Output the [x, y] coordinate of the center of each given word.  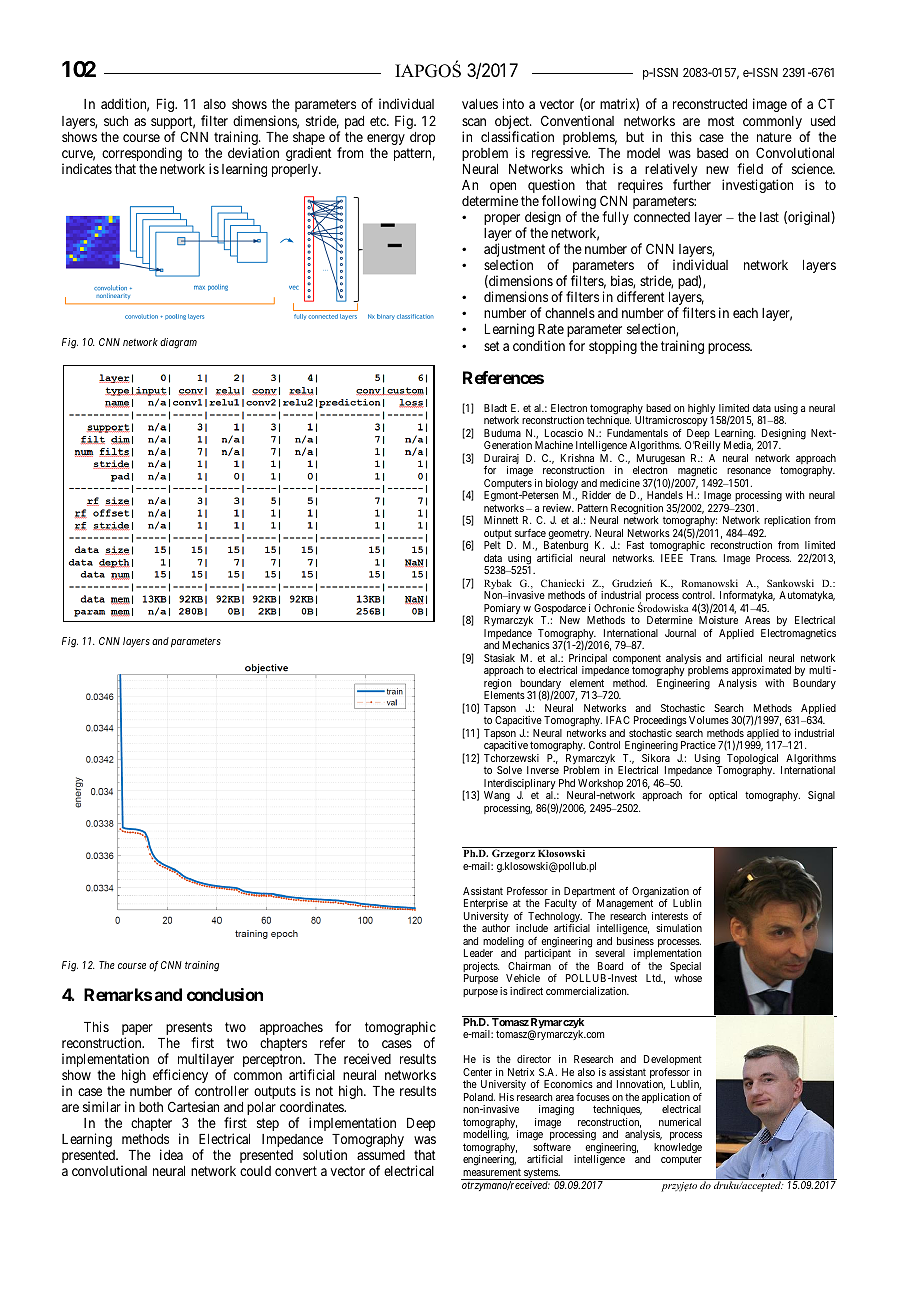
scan [474, 122]
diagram [178, 343]
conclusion [225, 994]
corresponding [142, 154]
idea [171, 1154]
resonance [749, 471]
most [721, 121]
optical [723, 796]
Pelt [492, 545]
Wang [497, 796]
